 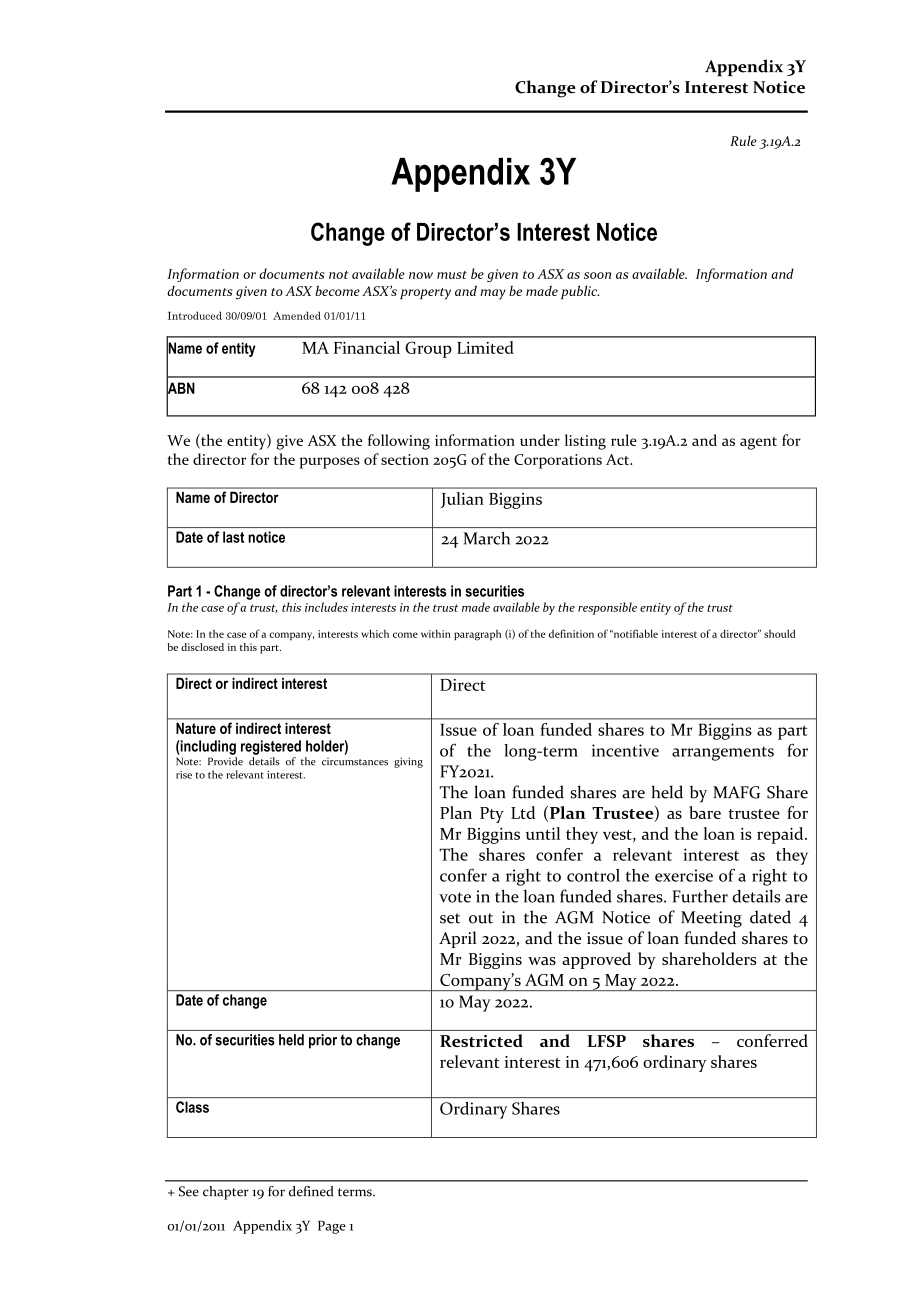 I want to click on soon, so click(x=597, y=275).
